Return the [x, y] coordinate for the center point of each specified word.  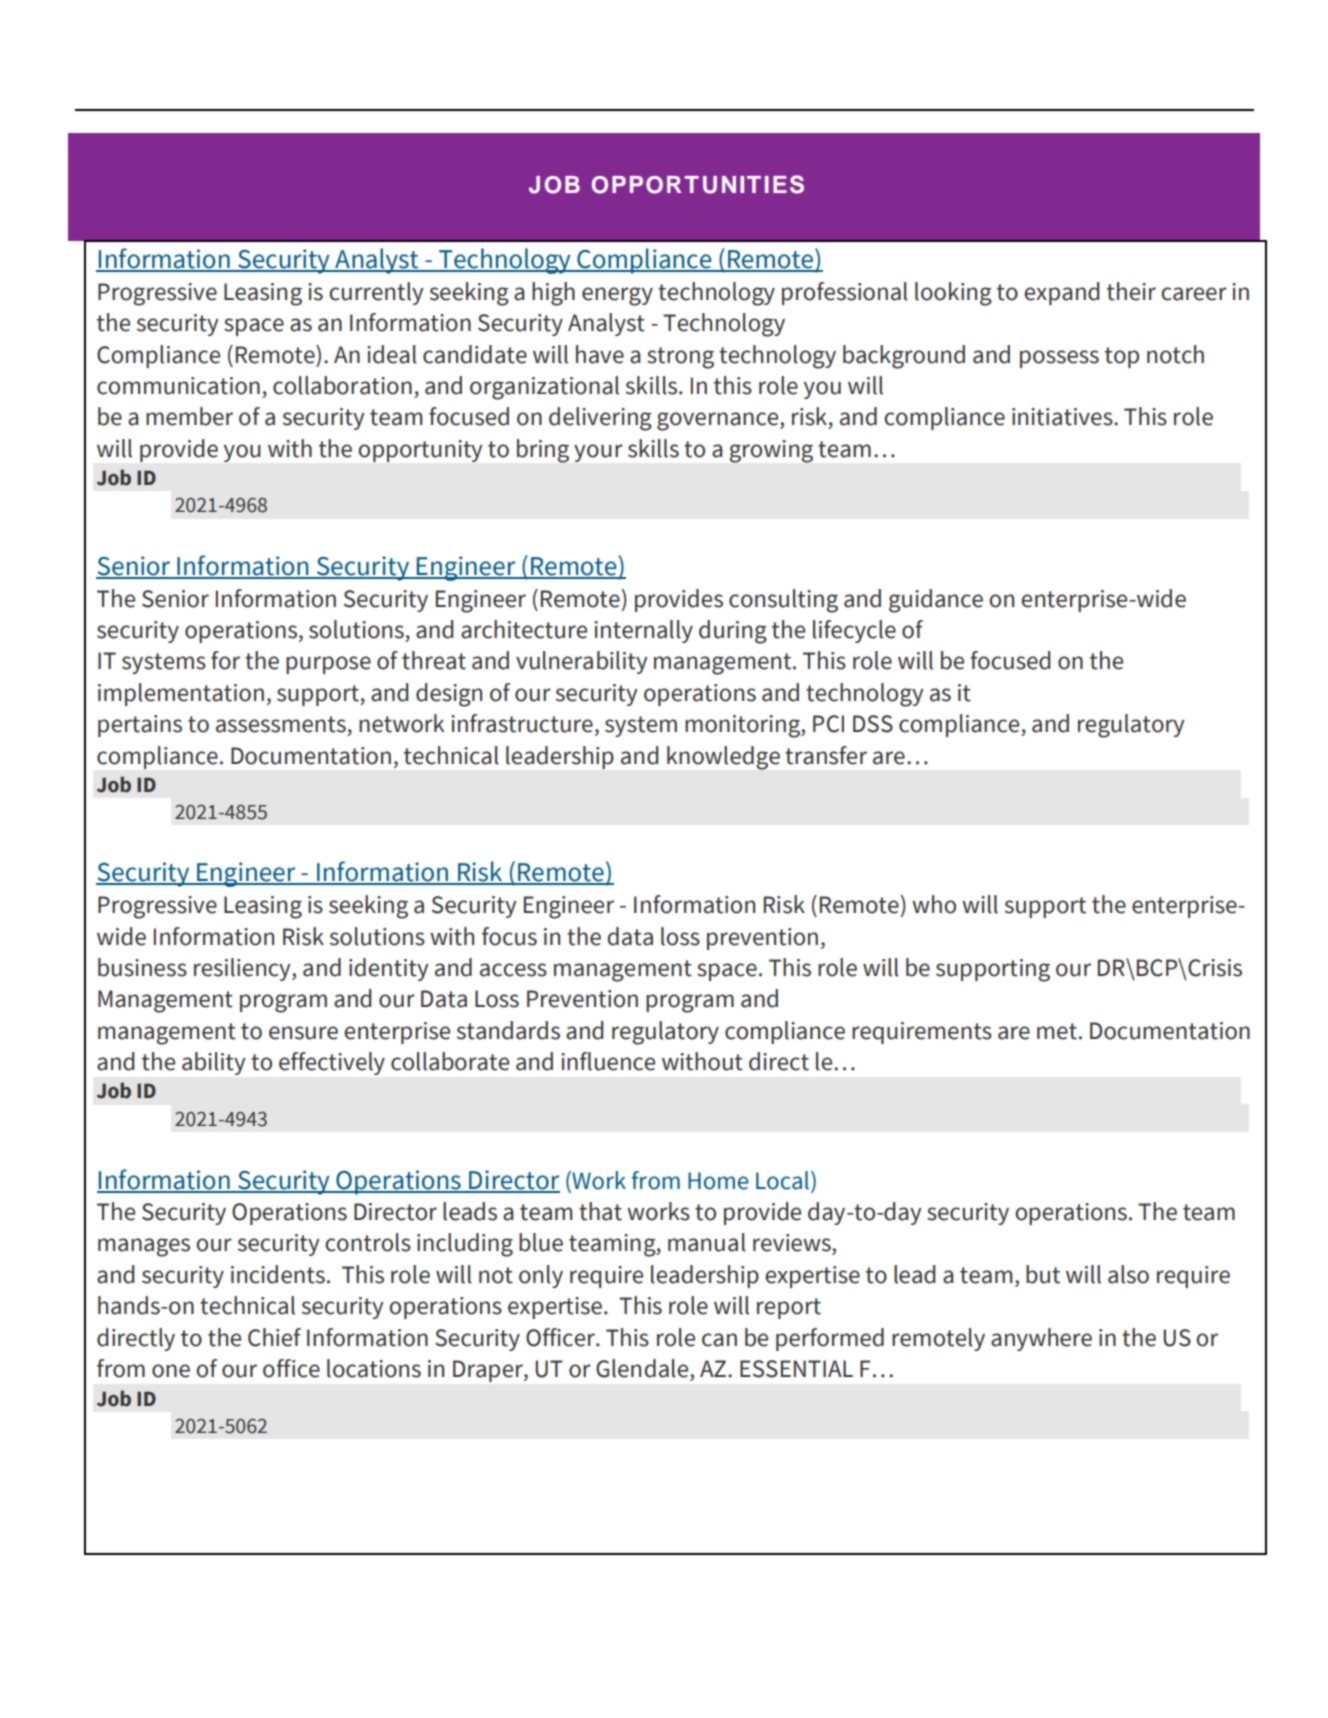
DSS [873, 724]
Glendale [643, 1368]
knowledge [723, 758]
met [1057, 1031]
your [598, 453]
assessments [281, 724]
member [189, 416]
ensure [303, 1033]
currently [376, 293]
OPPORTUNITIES [698, 184]
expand [1061, 293]
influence [608, 1061]
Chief [274, 1337]
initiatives [1063, 417]
